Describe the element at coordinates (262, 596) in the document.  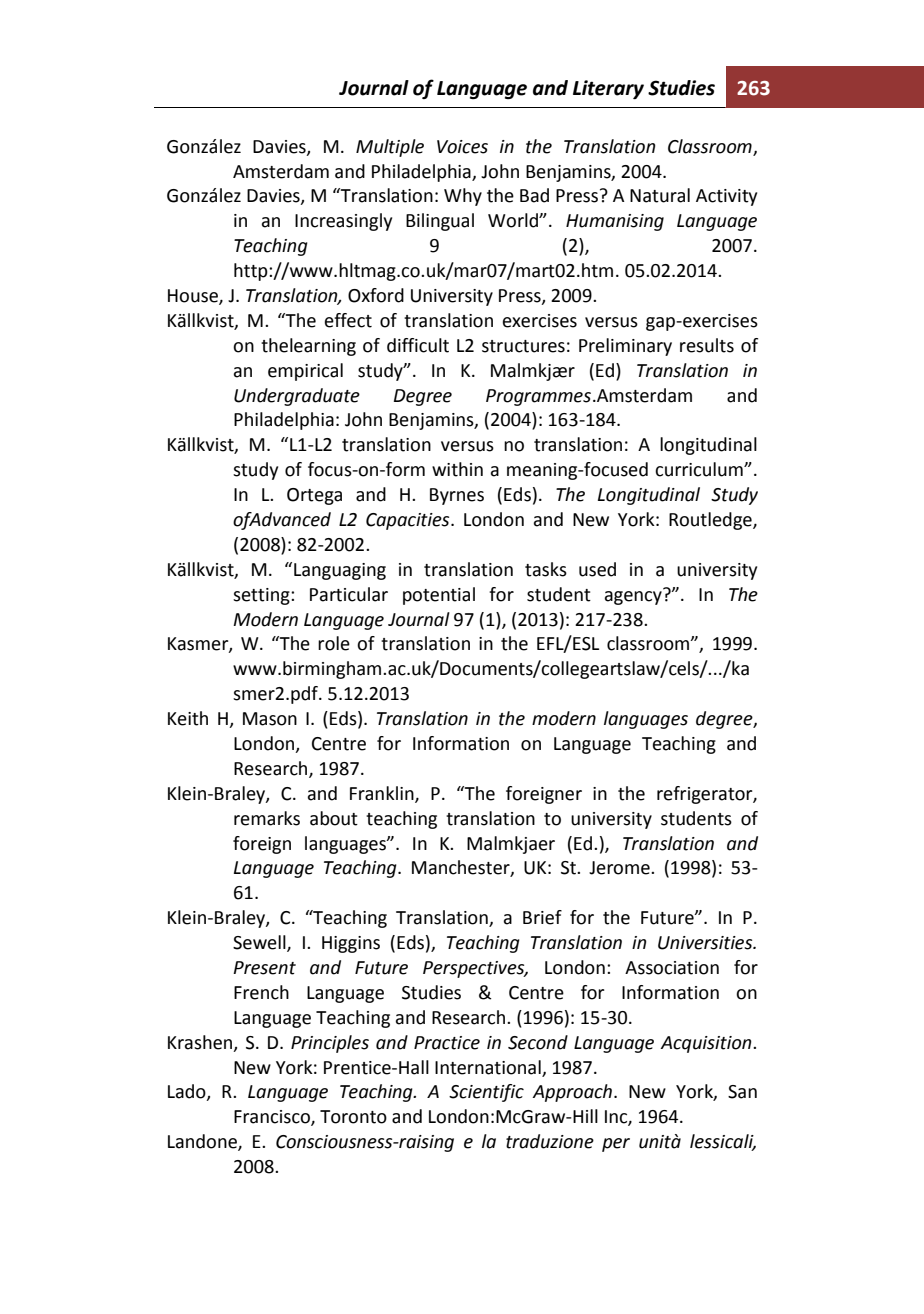
I see `setting` at that location.
